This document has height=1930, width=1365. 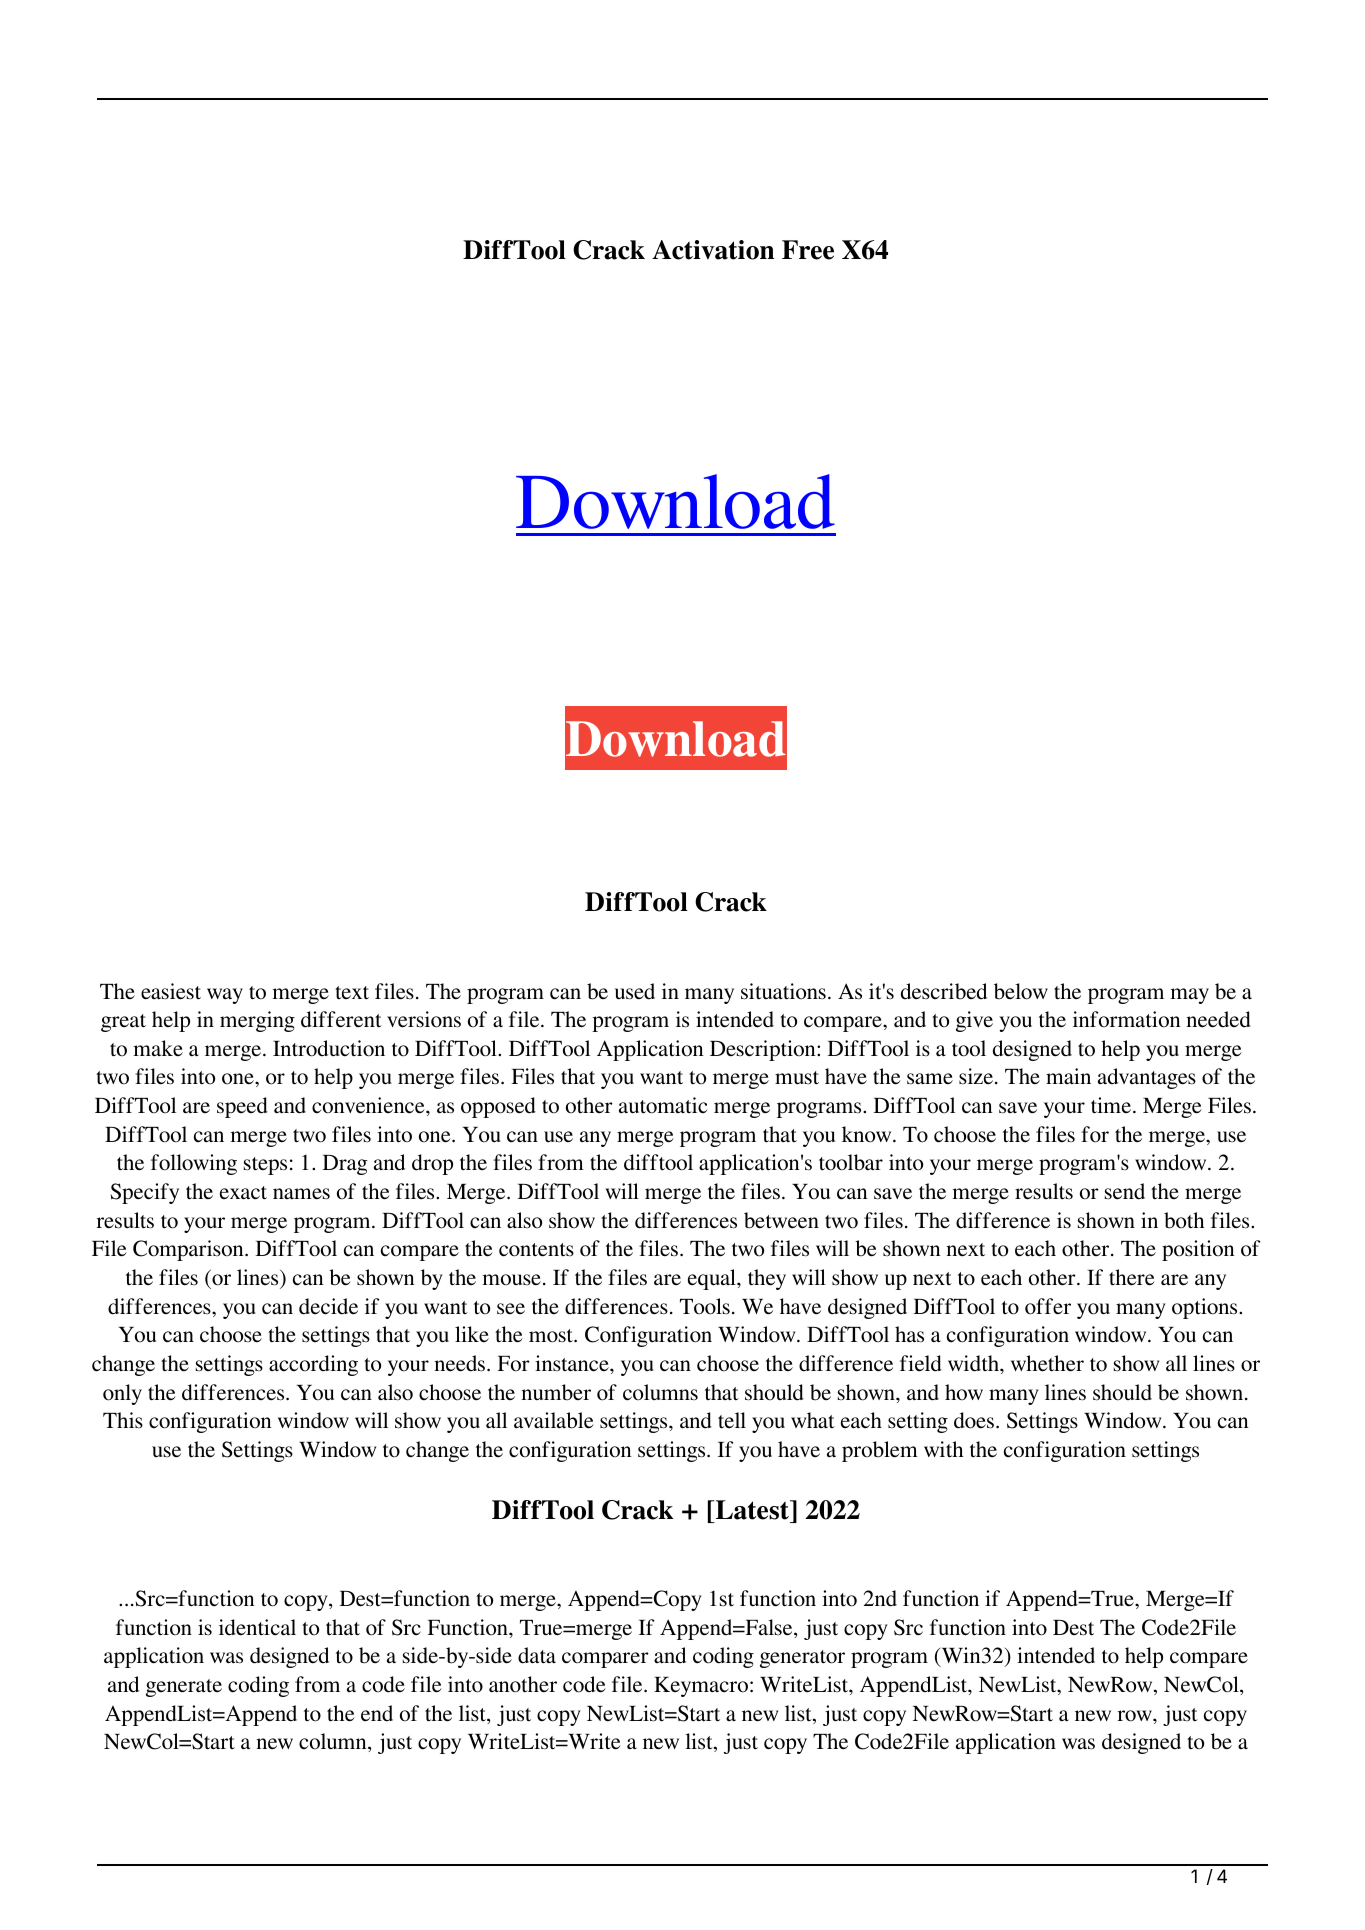 What do you see at coordinates (225, 996) in the document?
I see `way` at bounding box center [225, 996].
